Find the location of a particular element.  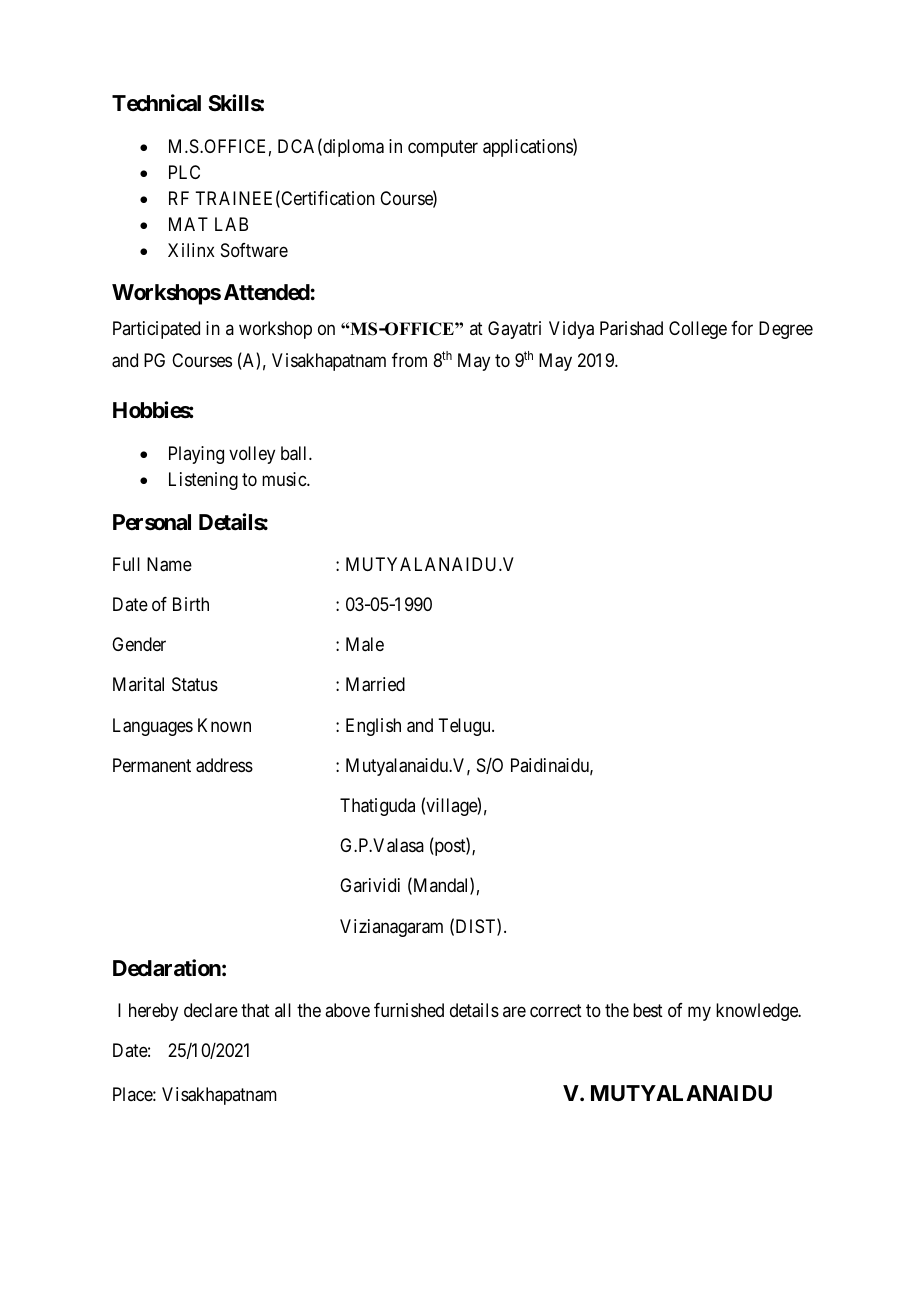

College is located at coordinates (698, 330).
